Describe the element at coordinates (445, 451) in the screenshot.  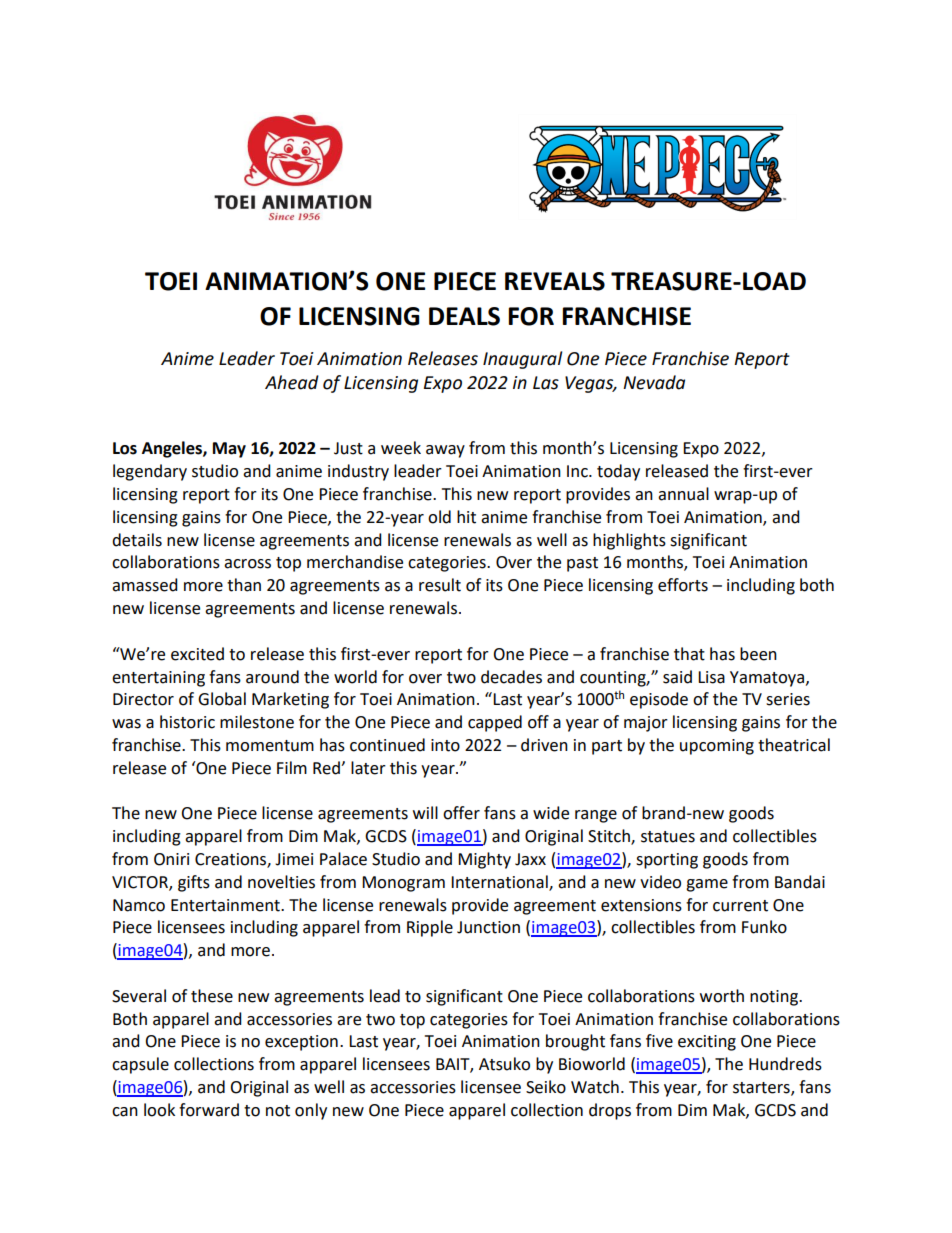
I see `away` at that location.
